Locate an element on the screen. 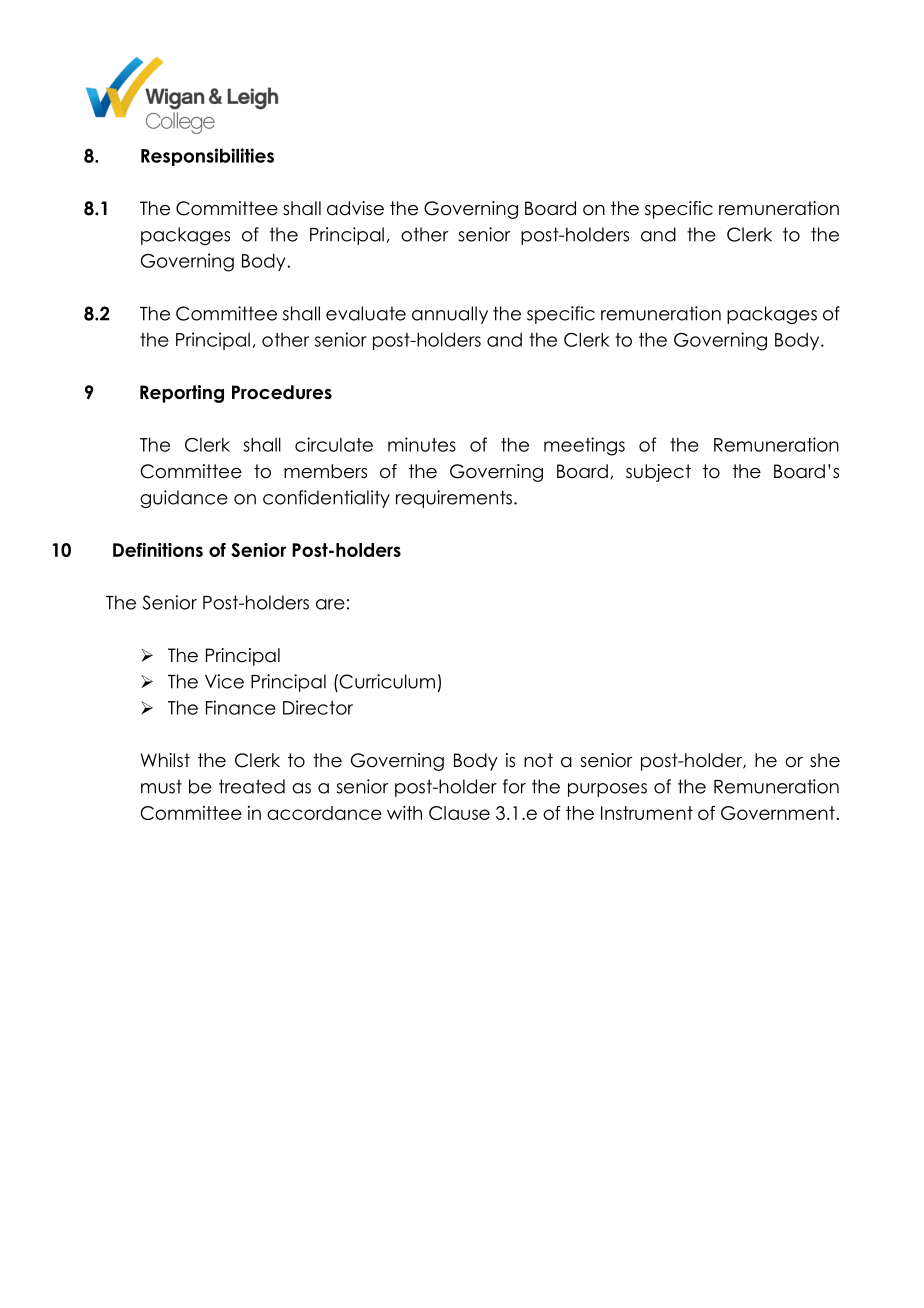 The height and width of the screenshot is (1308, 924). requirements is located at coordinates (454, 499).
